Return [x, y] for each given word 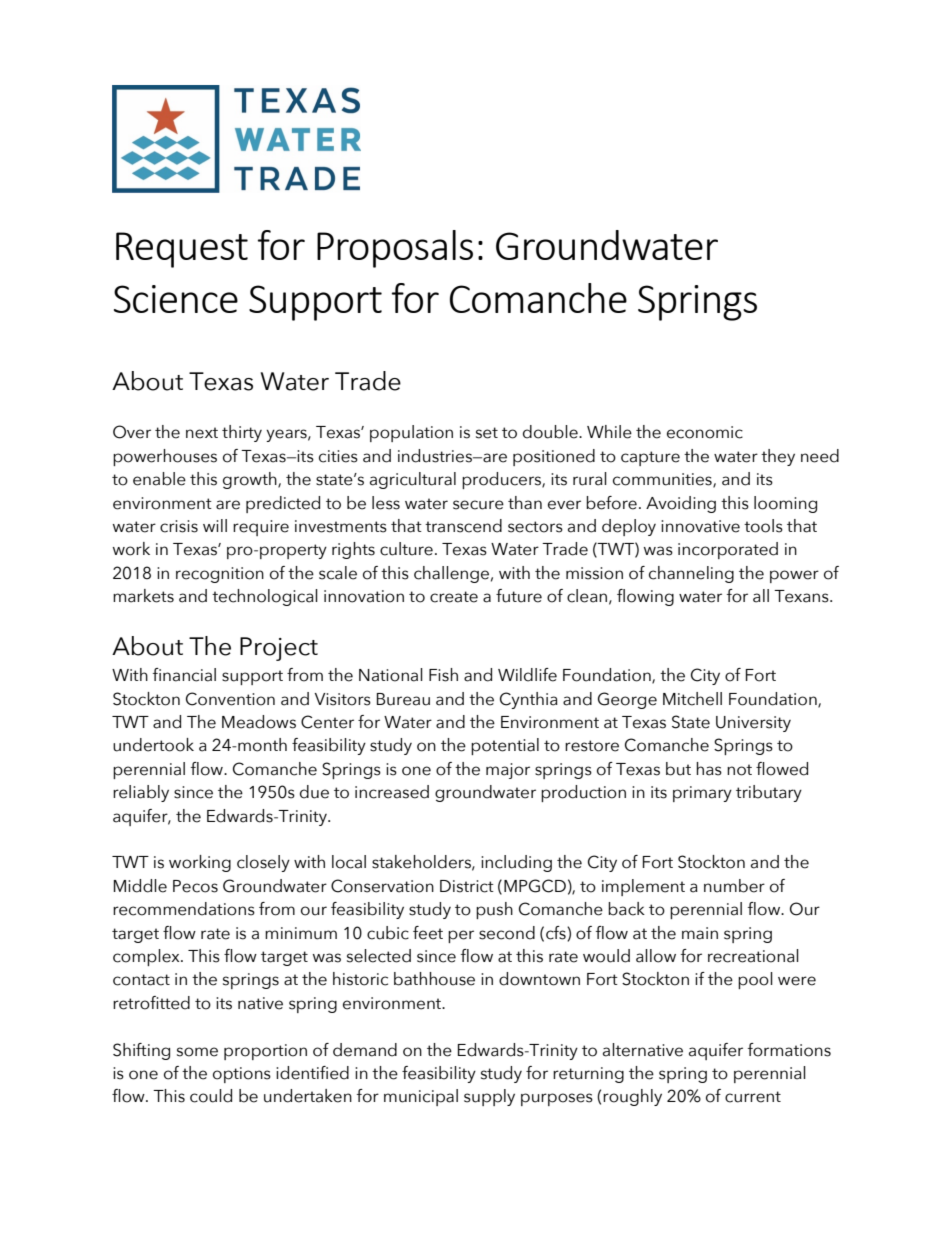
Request [182, 250]
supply [489, 1097]
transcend [463, 526]
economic [705, 432]
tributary [769, 793]
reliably [141, 793]
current [753, 1097]
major [508, 771]
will [215, 525]
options [242, 1075]
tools [763, 526]
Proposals [395, 249]
